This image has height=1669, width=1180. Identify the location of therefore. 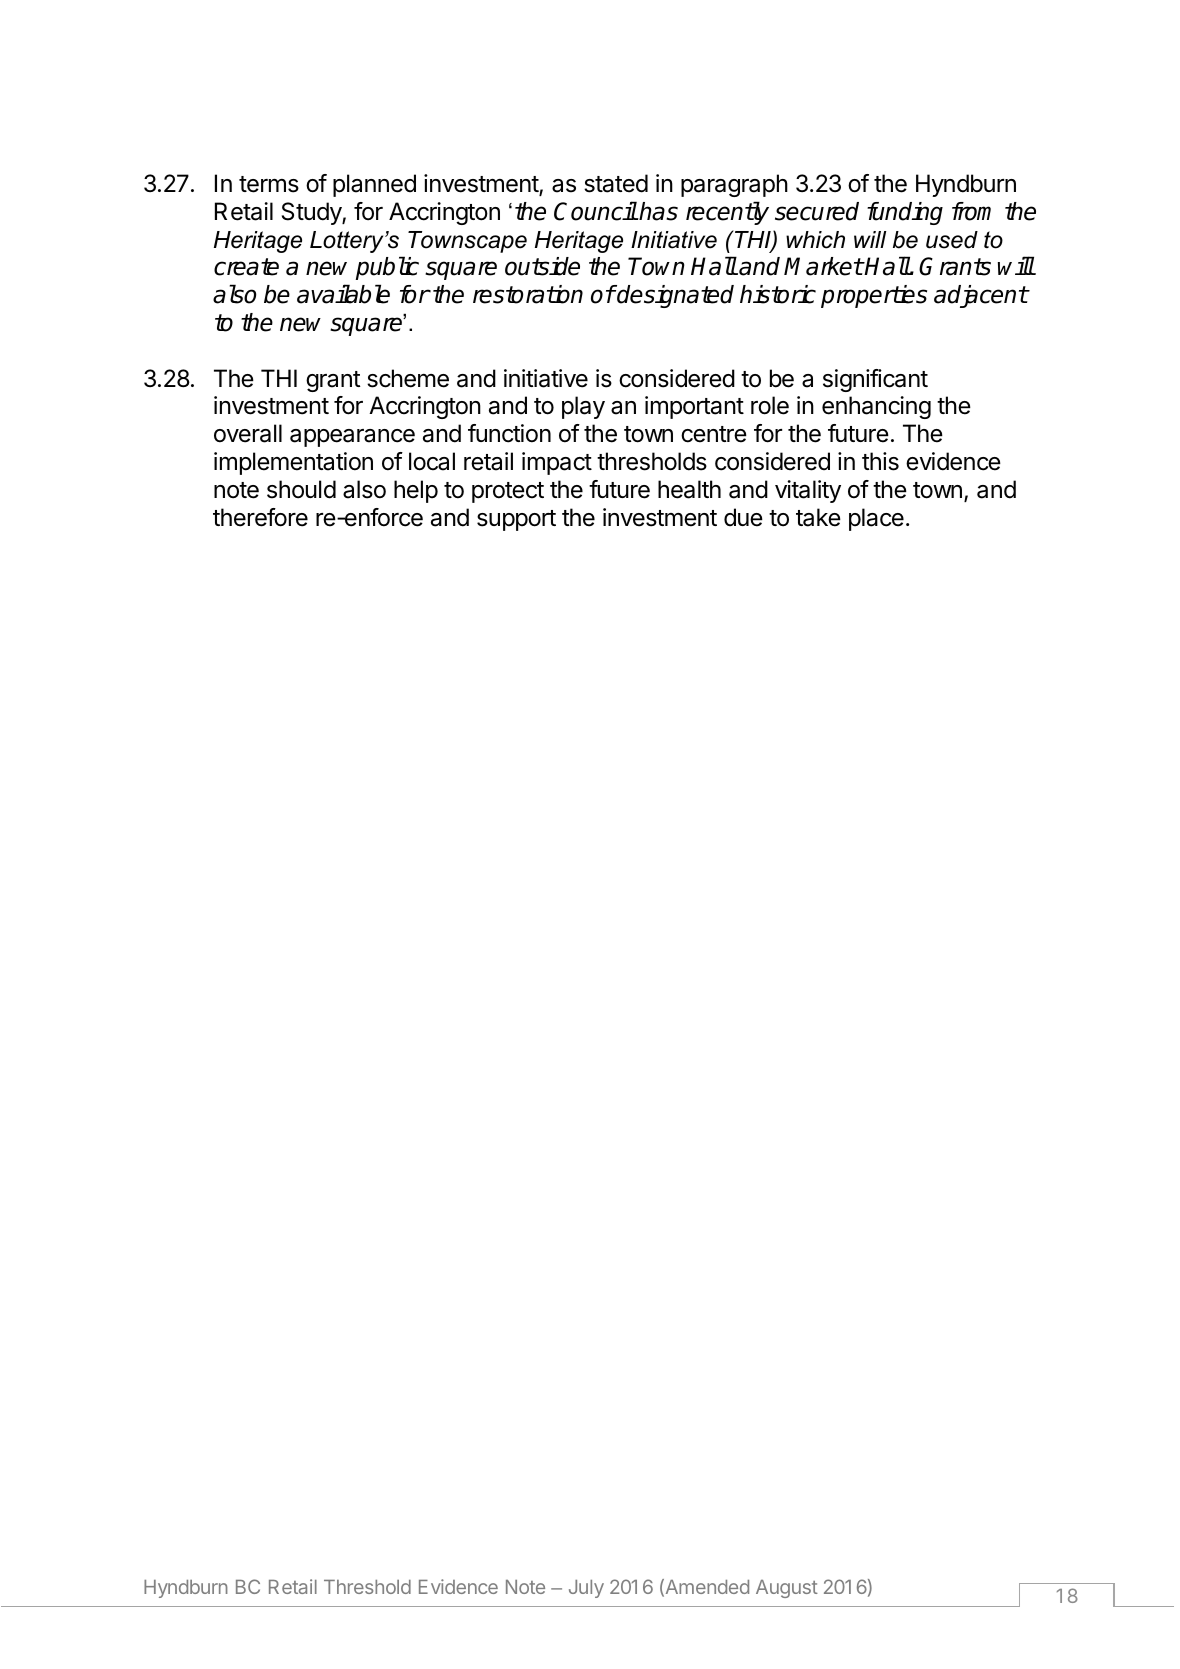
(260, 517).
